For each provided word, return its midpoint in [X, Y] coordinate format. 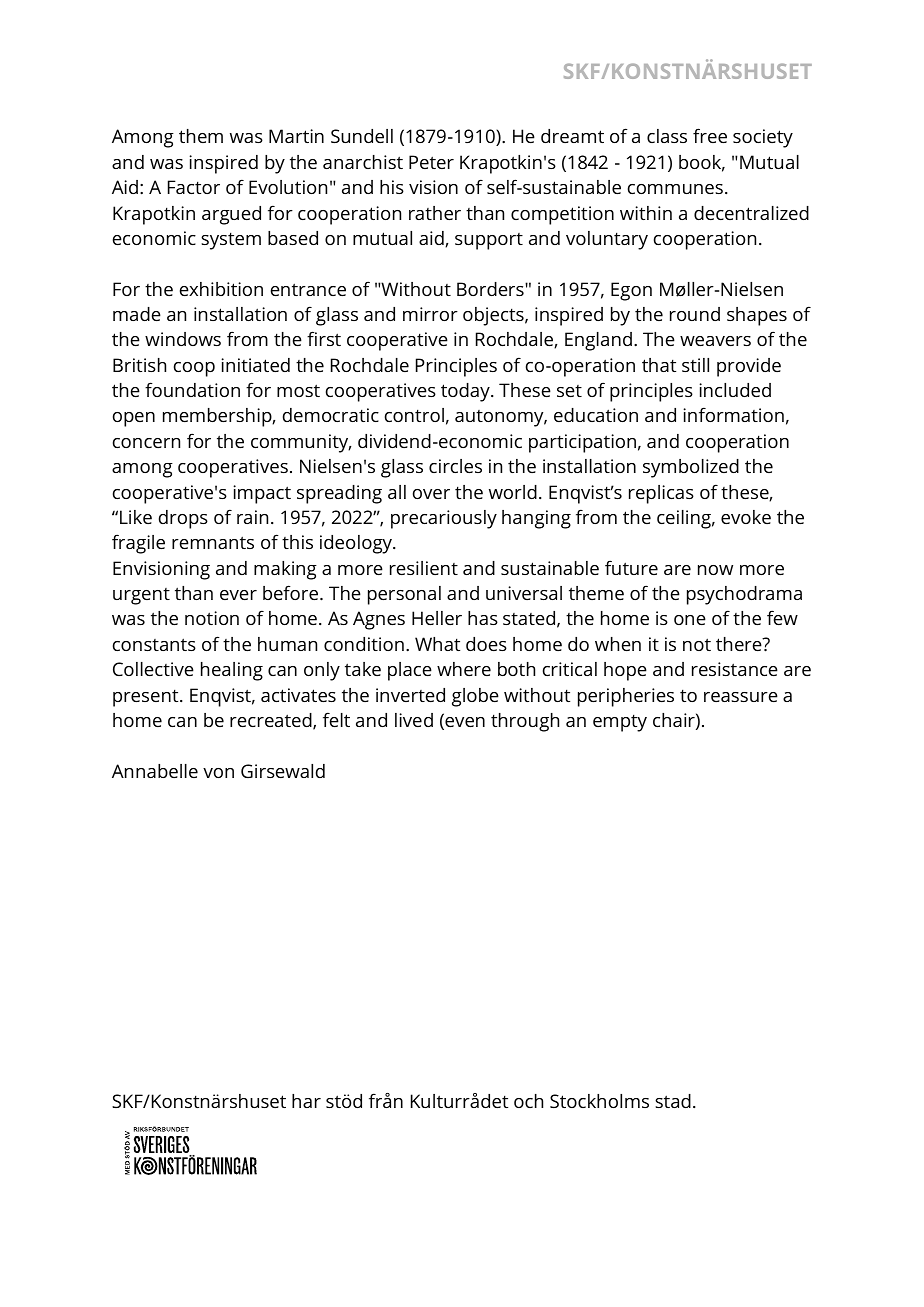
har [306, 1101]
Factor [194, 187]
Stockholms [599, 1101]
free [710, 135]
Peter [431, 162]
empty [620, 723]
